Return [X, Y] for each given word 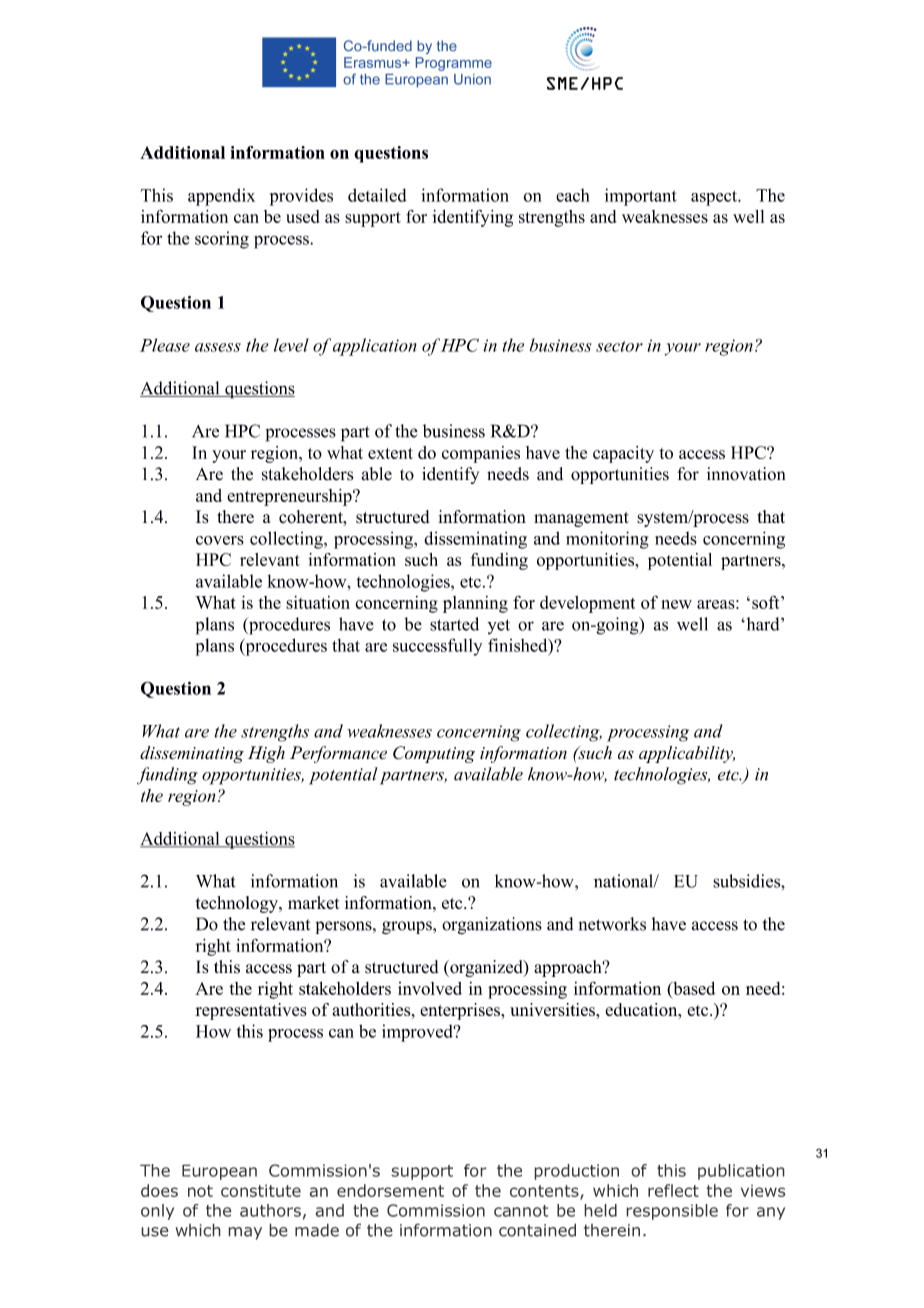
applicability [687, 754]
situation [318, 602]
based [693, 988]
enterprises [461, 1011]
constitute [261, 1190]
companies [481, 454]
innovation [746, 474]
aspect [715, 198]
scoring [222, 240]
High [266, 754]
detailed [377, 195]
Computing [434, 754]
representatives [251, 1011]
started [454, 624]
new [676, 604]
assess [218, 347]
